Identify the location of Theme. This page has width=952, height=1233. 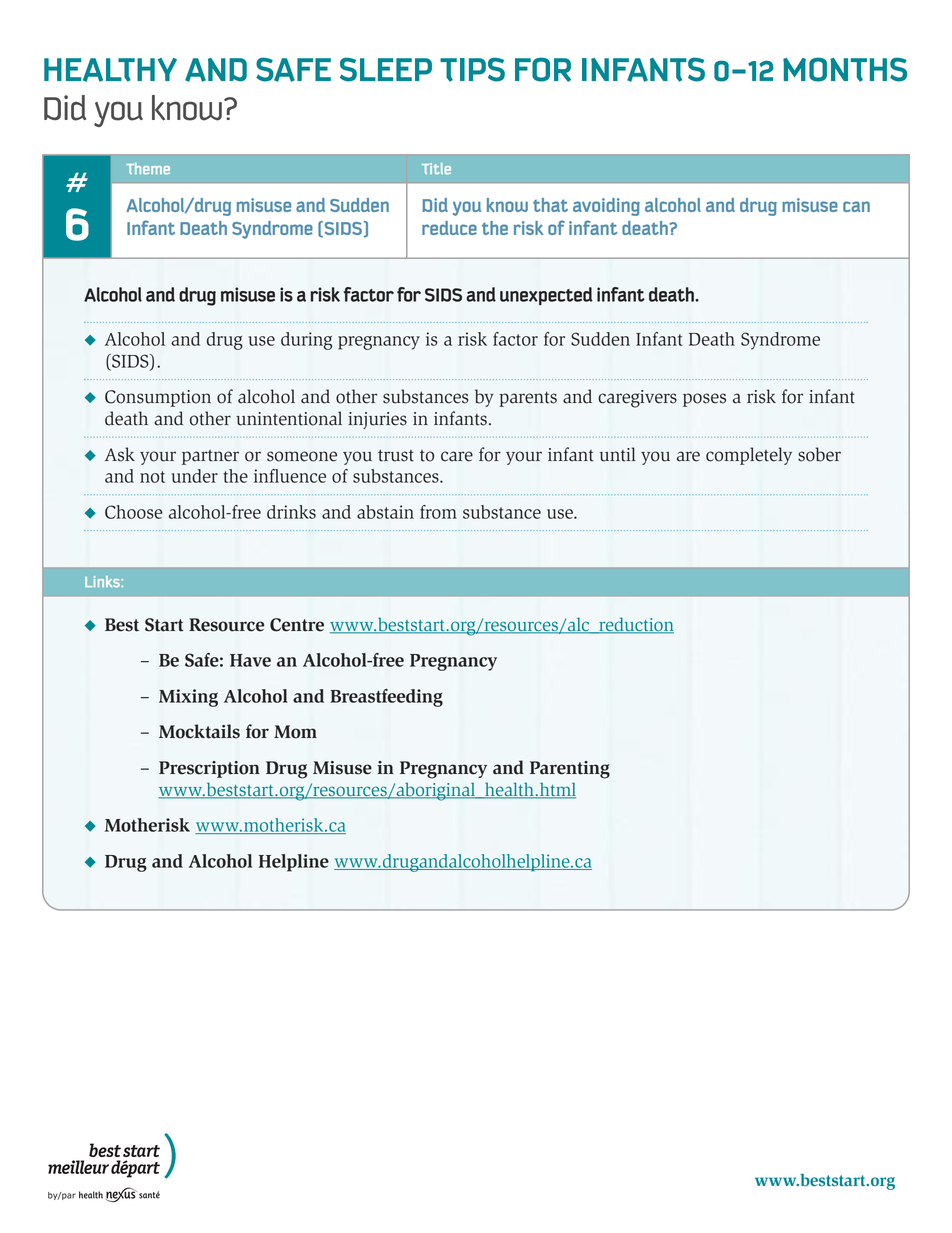
(148, 169).
